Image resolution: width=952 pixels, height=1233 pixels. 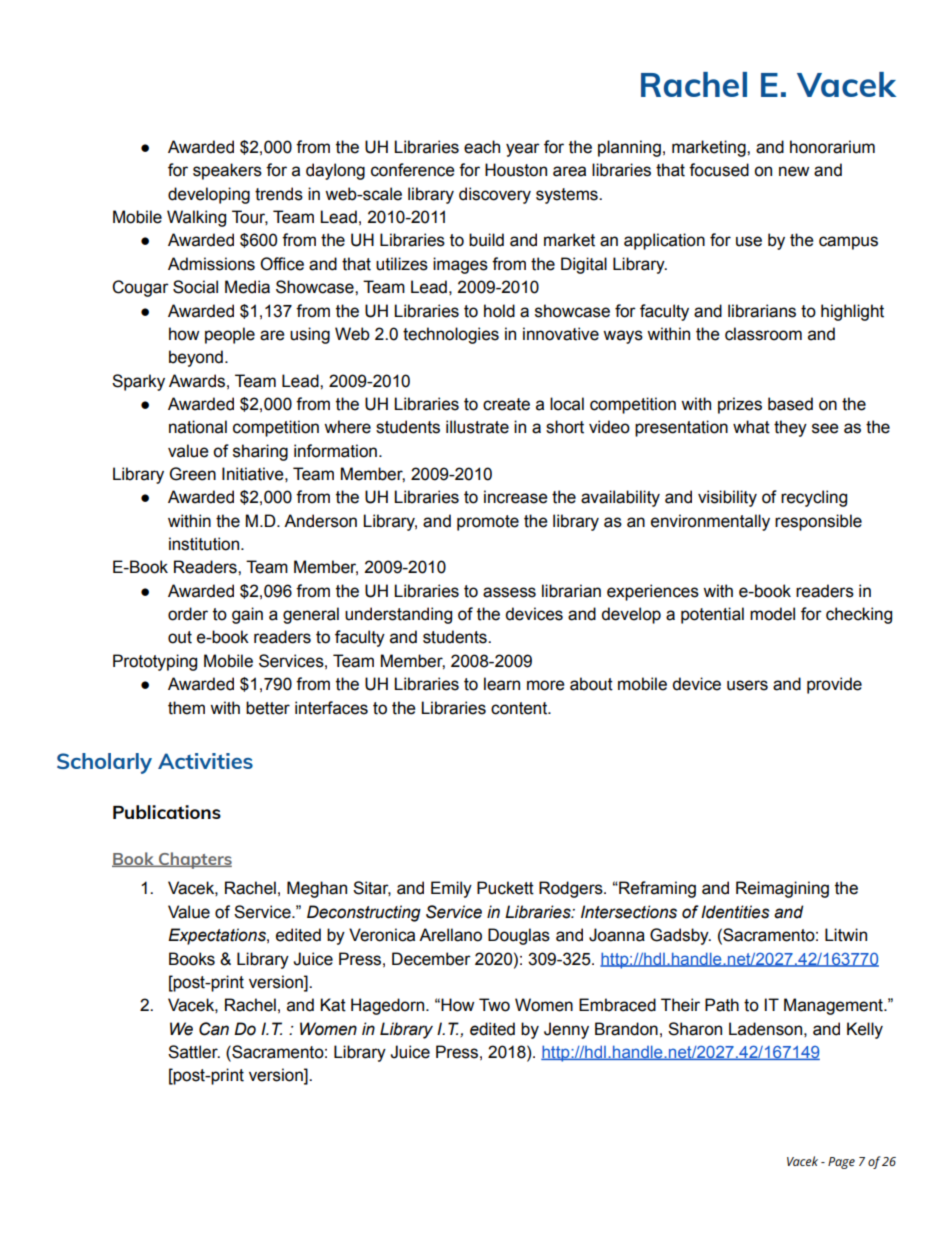 What do you see at coordinates (205, 544) in the screenshot?
I see `institution` at bounding box center [205, 544].
